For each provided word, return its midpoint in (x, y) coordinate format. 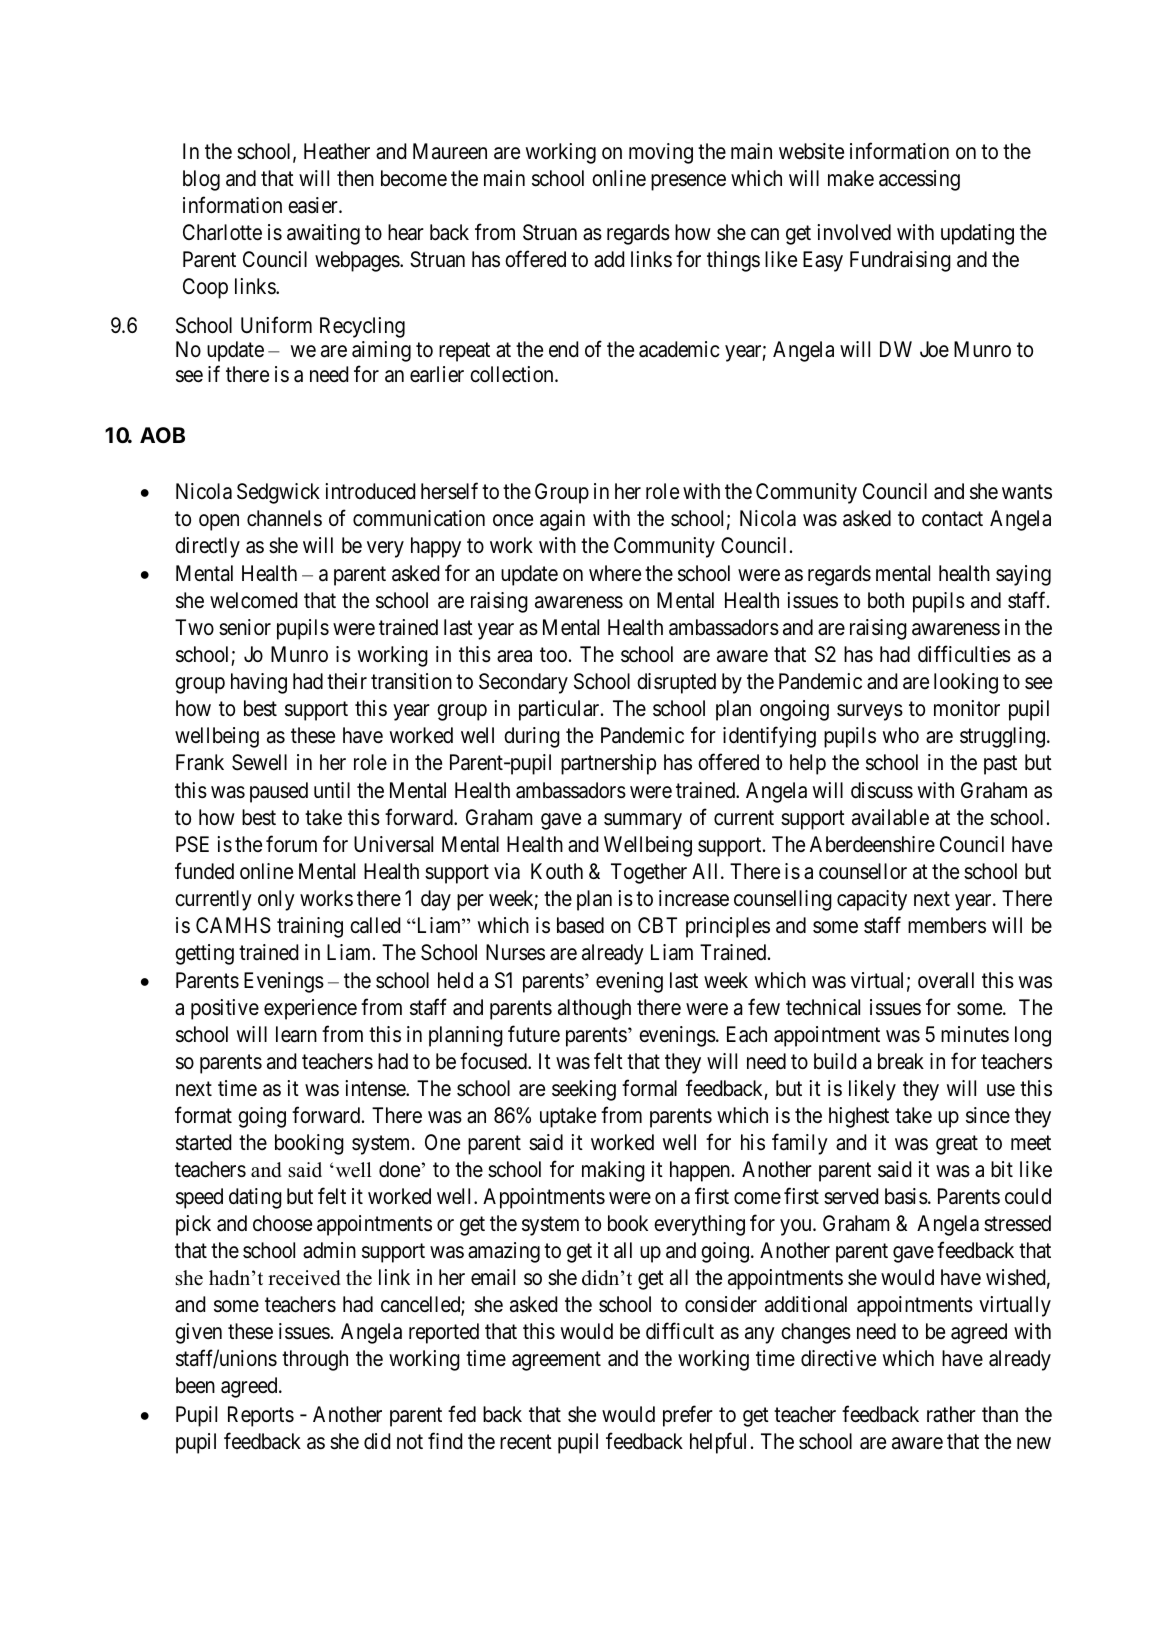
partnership (608, 764)
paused (279, 792)
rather (951, 1414)
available (890, 817)
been (195, 1385)
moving (661, 153)
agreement (556, 1361)
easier (314, 205)
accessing (919, 180)
